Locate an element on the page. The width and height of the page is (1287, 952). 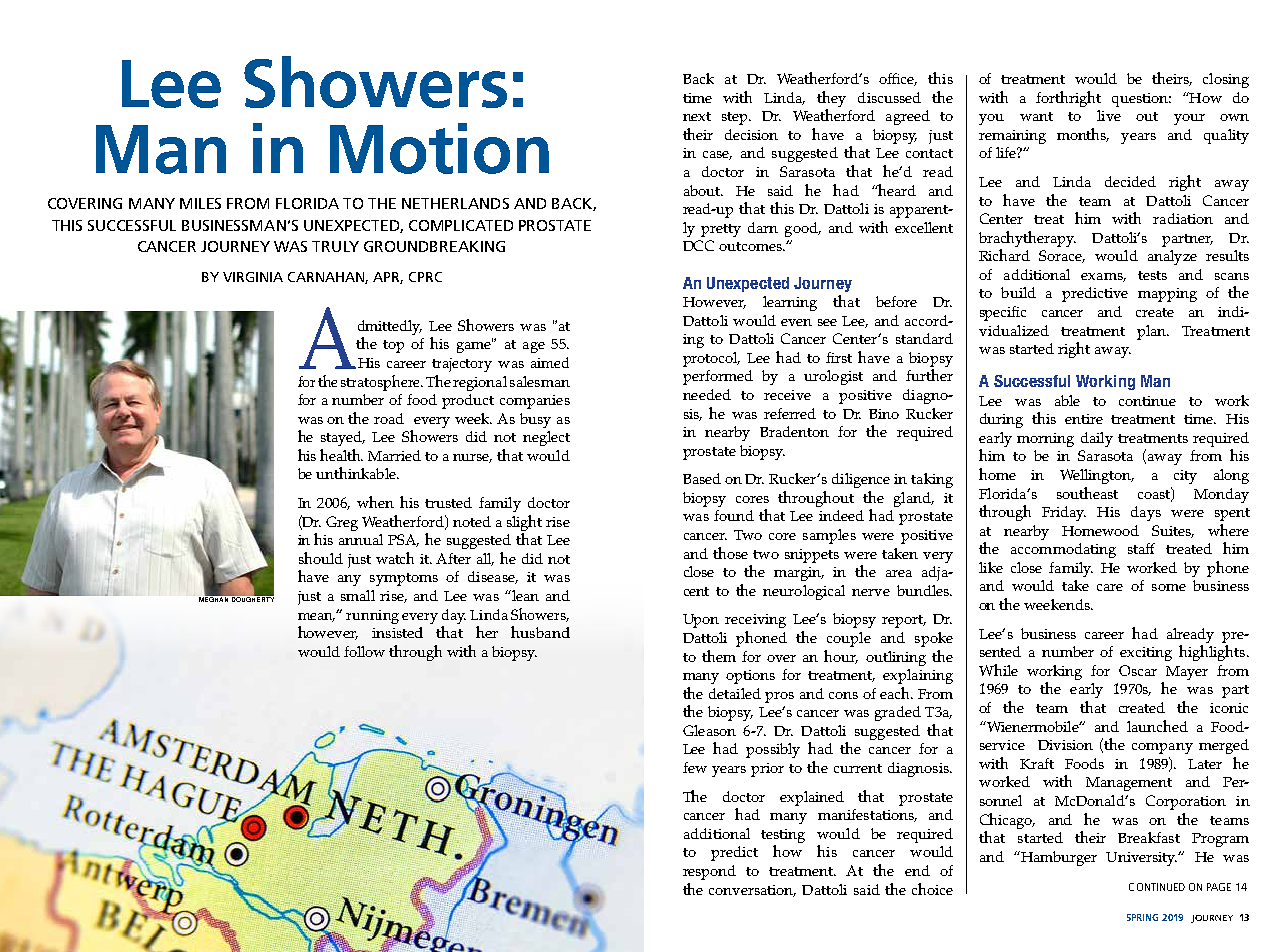
respond is located at coordinates (709, 872).
